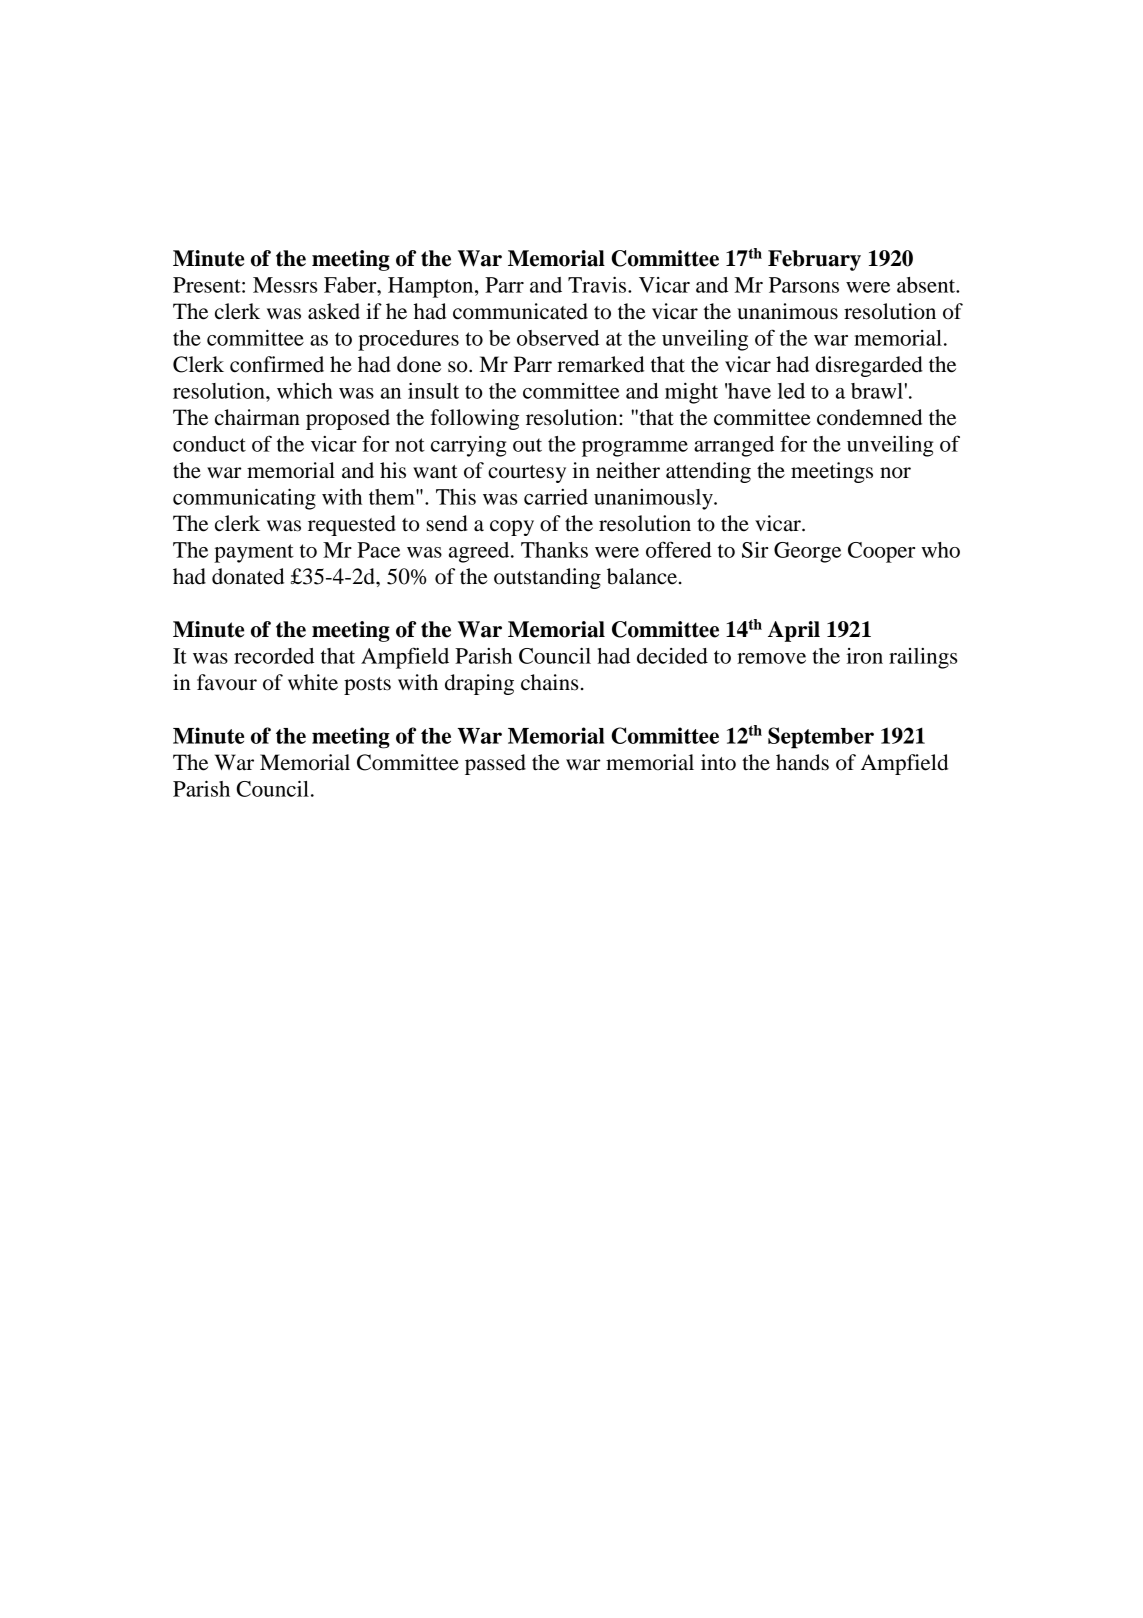  Describe the element at coordinates (556, 497) in the screenshot. I see `carried` at that location.
